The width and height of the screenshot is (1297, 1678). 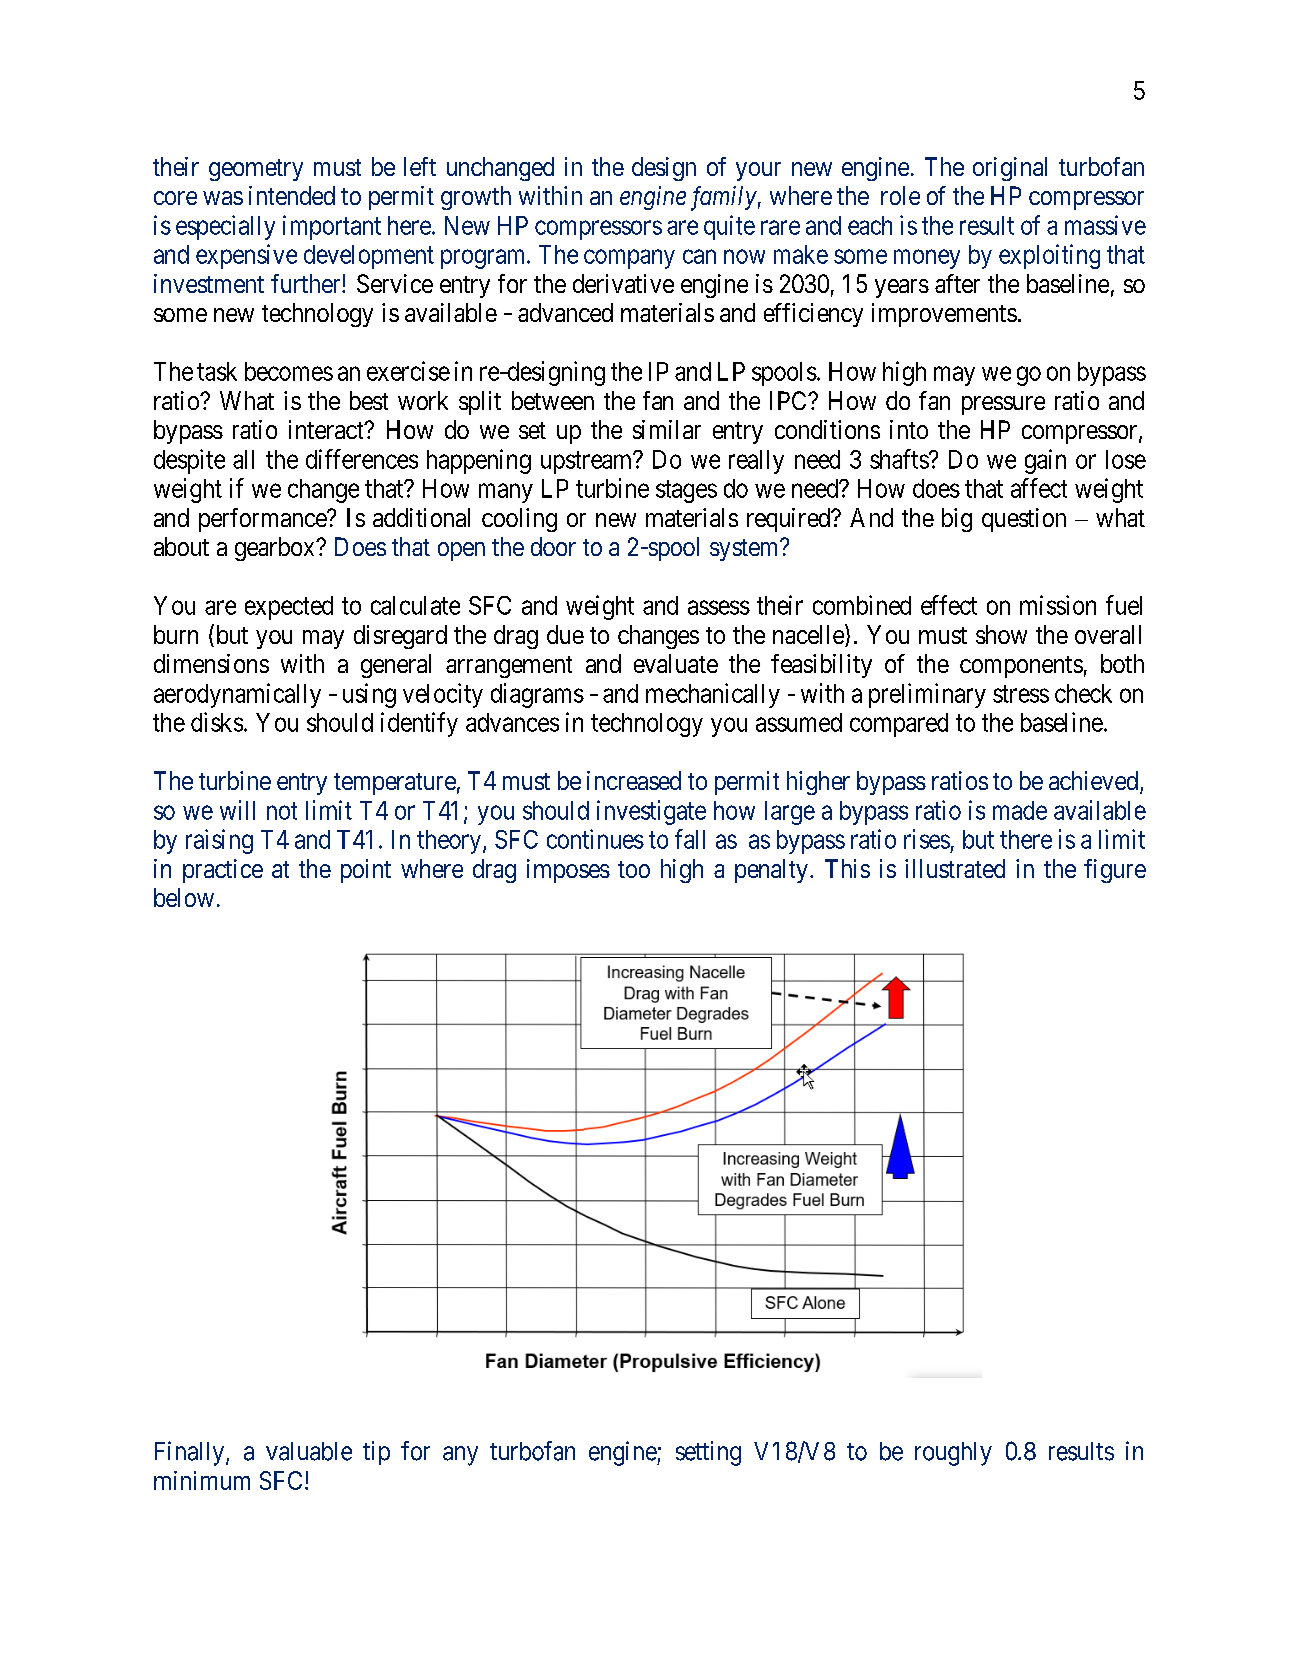 I want to click on roughly, so click(x=953, y=1454).
